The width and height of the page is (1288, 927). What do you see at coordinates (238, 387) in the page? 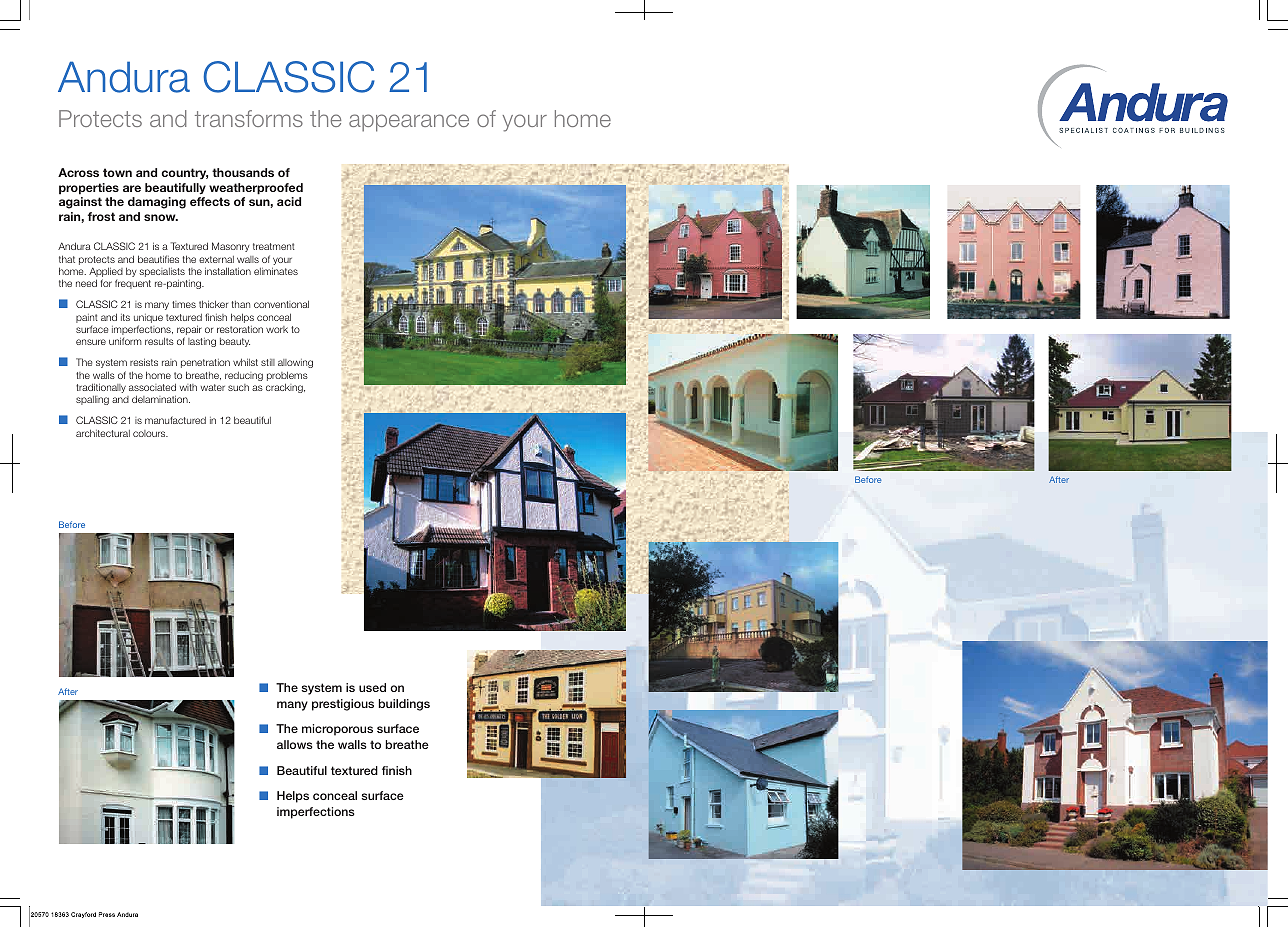
I see `such` at bounding box center [238, 387].
